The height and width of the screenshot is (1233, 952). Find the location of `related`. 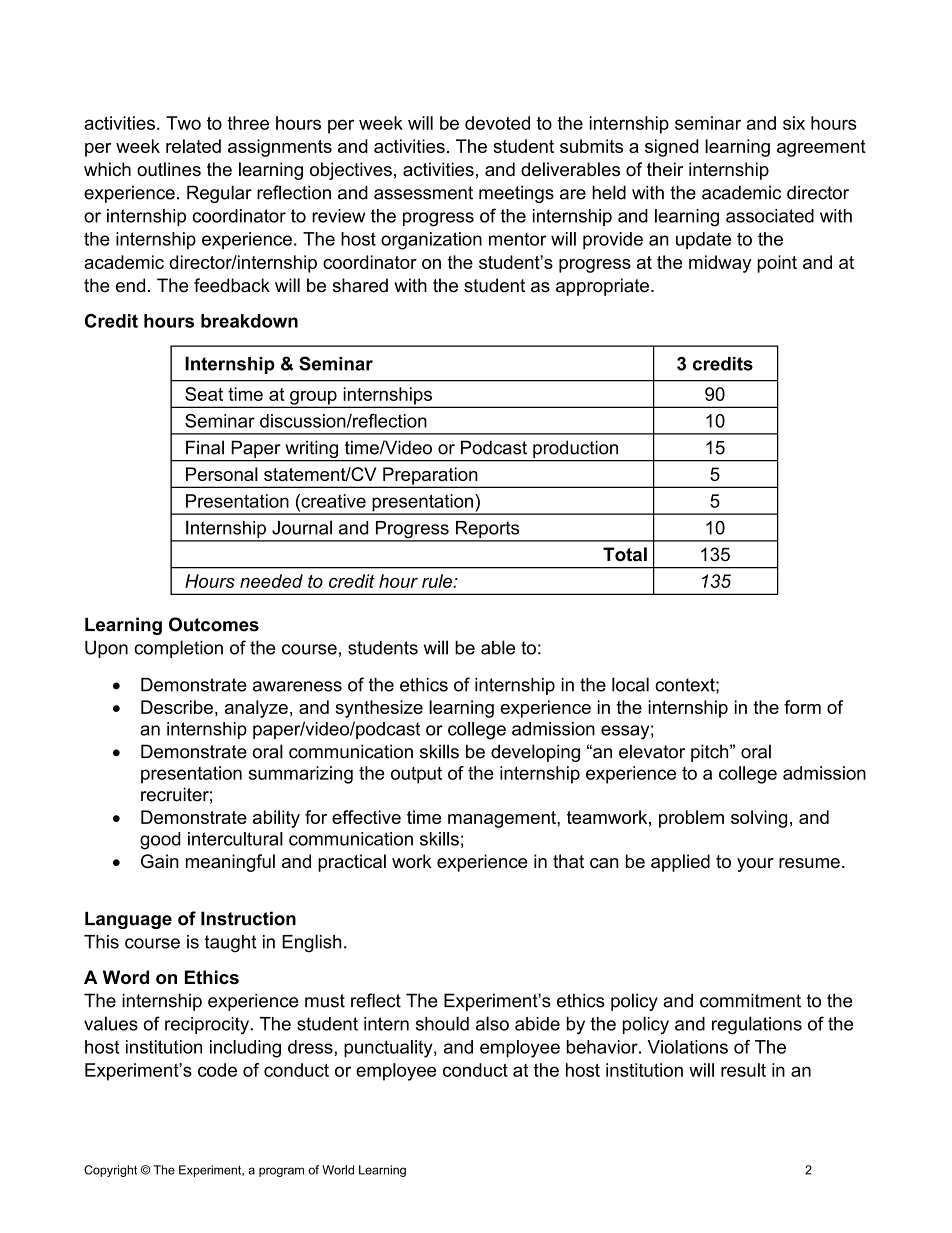

related is located at coordinates (193, 146).
